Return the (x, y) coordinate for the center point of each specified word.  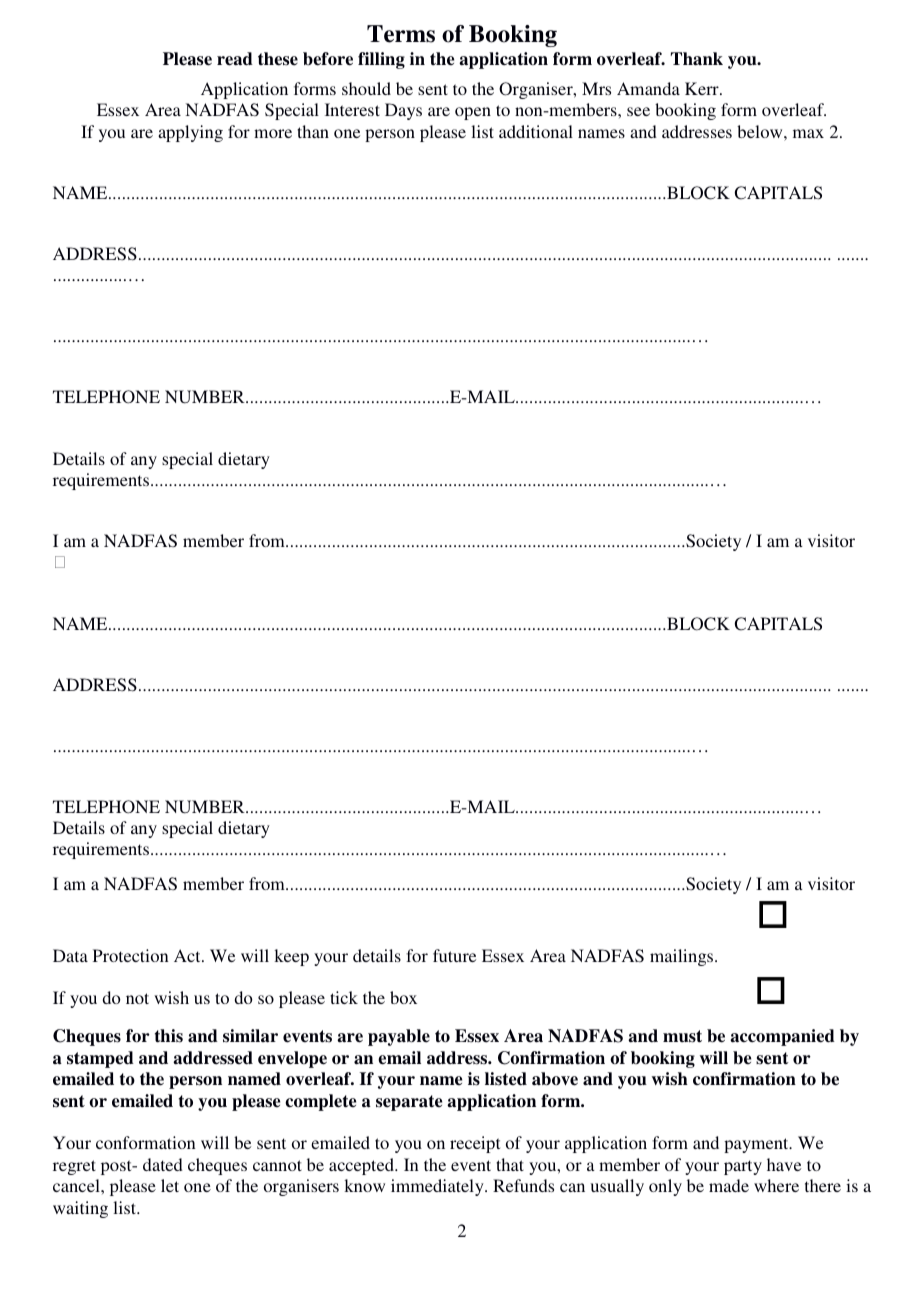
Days (403, 111)
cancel (77, 1185)
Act (188, 955)
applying (190, 133)
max (808, 133)
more (273, 133)
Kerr (703, 88)
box (403, 997)
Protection (131, 955)
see (638, 111)
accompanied (782, 1037)
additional (536, 131)
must (682, 1036)
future (454, 955)
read (235, 59)
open (473, 113)
